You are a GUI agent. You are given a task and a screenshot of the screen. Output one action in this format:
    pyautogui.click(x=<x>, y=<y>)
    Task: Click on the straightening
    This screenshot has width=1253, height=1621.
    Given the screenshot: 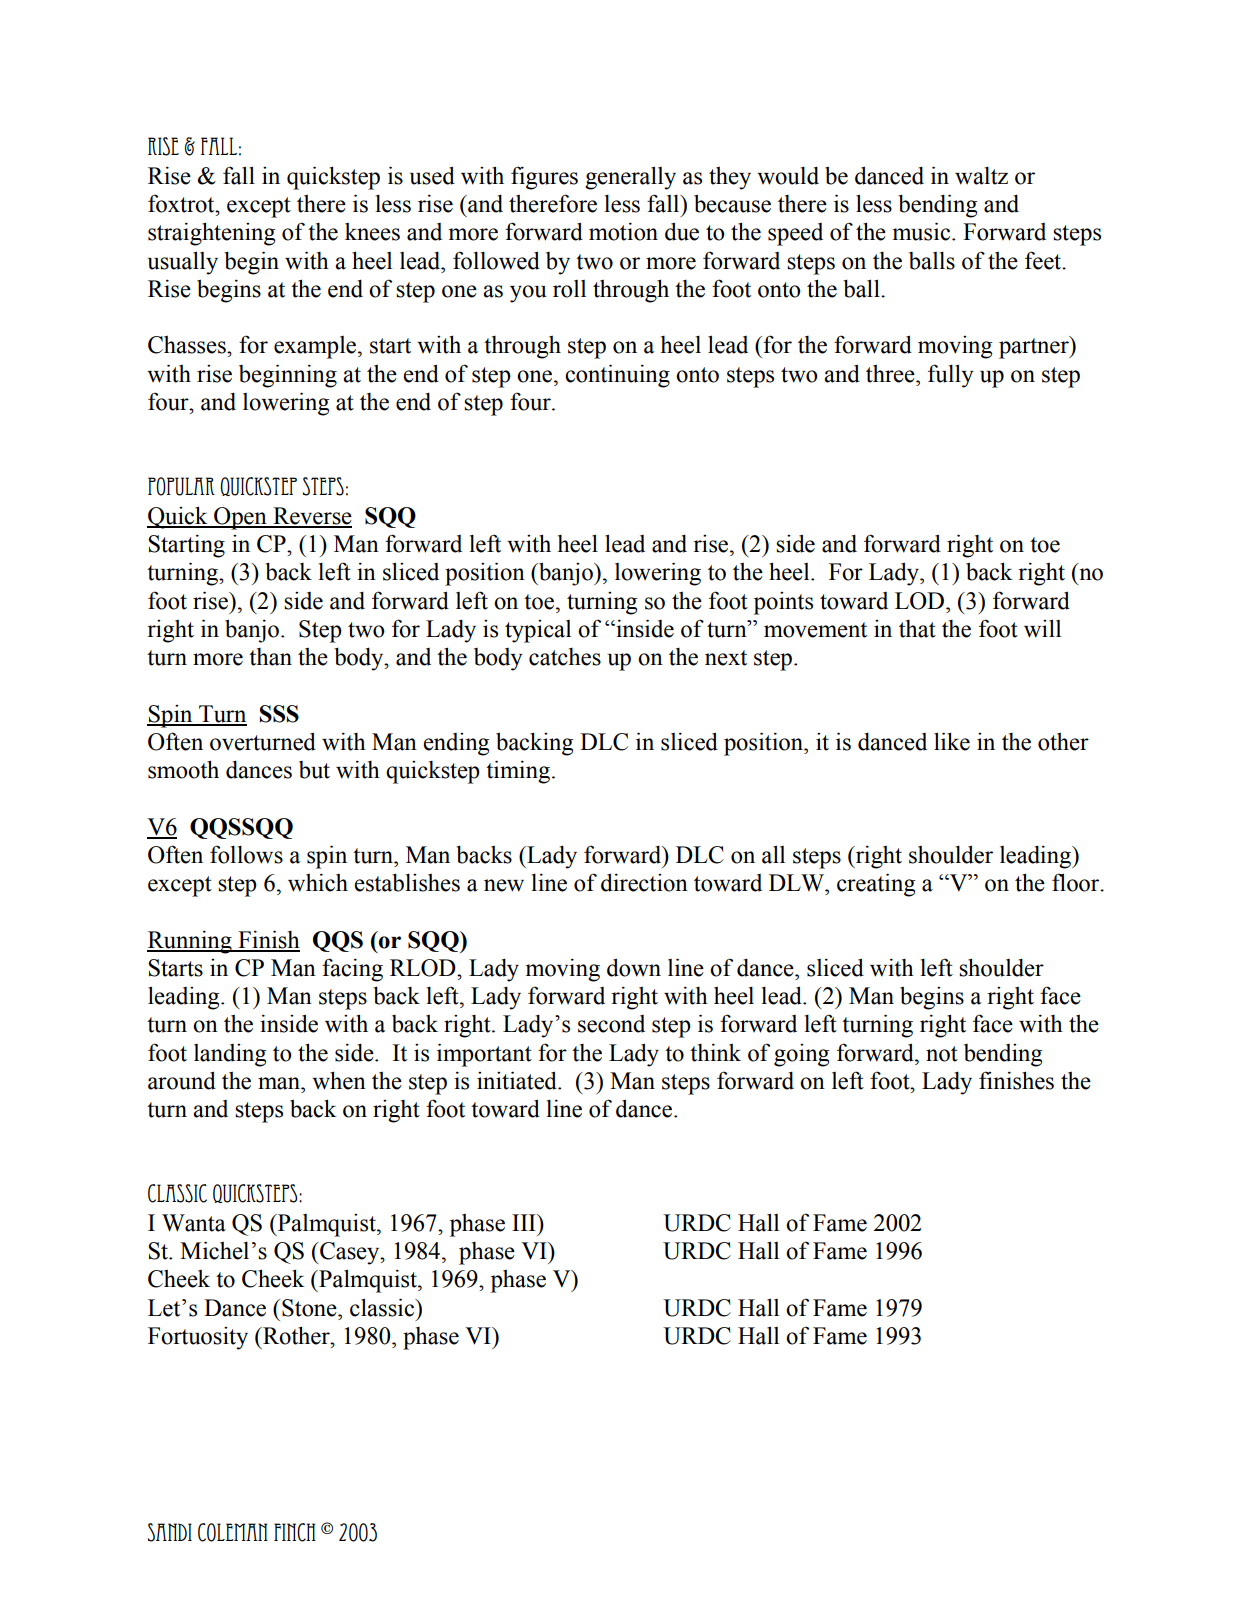 What is the action you would take?
    pyautogui.click(x=211, y=234)
